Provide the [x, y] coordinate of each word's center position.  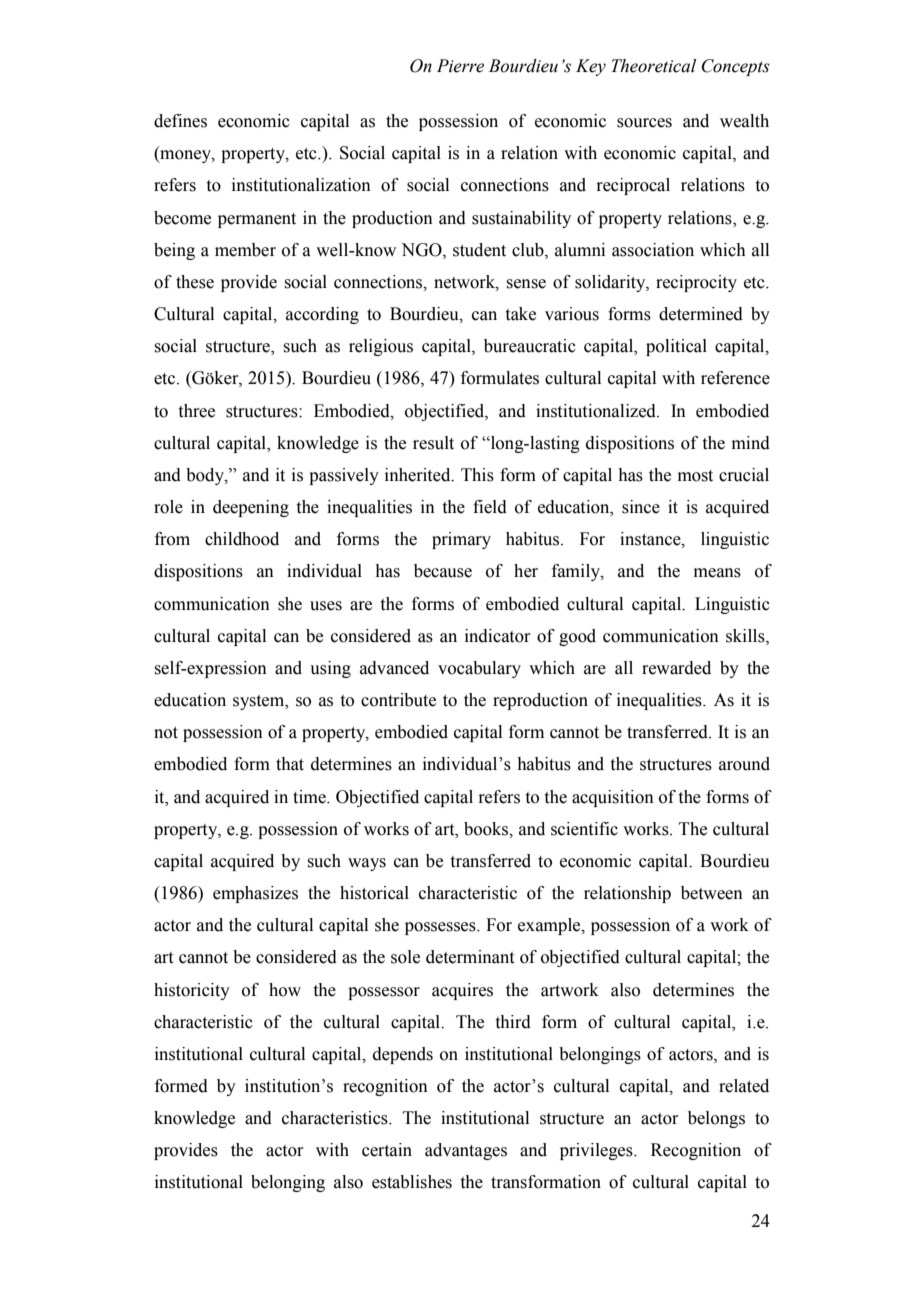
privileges [597, 1151]
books [487, 829]
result [433, 443]
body [206, 476]
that [290, 764]
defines [180, 121]
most [695, 476]
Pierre [460, 66]
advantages [466, 1151]
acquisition [613, 798]
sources [644, 123]
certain [387, 1150]
